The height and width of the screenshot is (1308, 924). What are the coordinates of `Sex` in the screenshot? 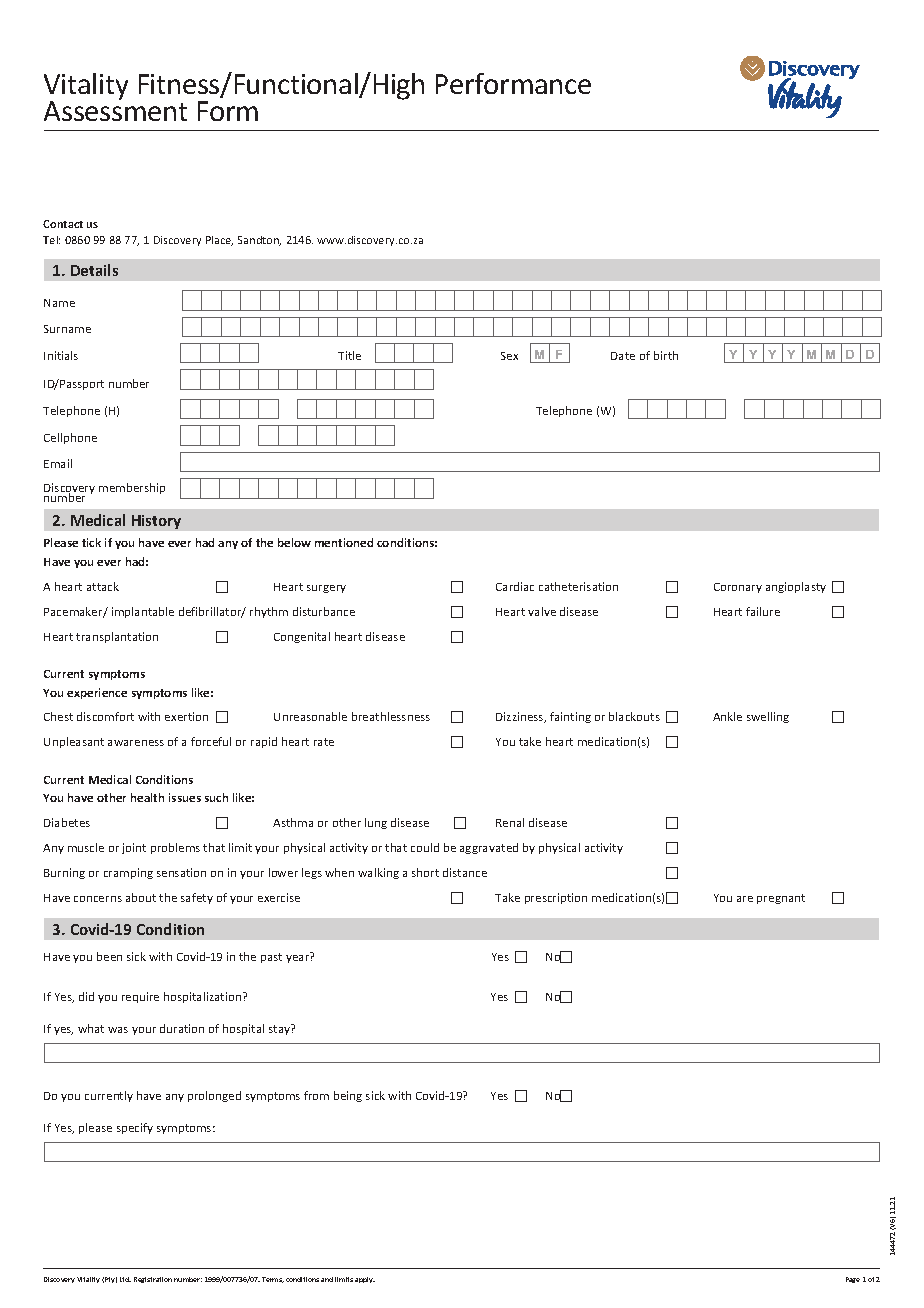 It's located at (509, 356).
